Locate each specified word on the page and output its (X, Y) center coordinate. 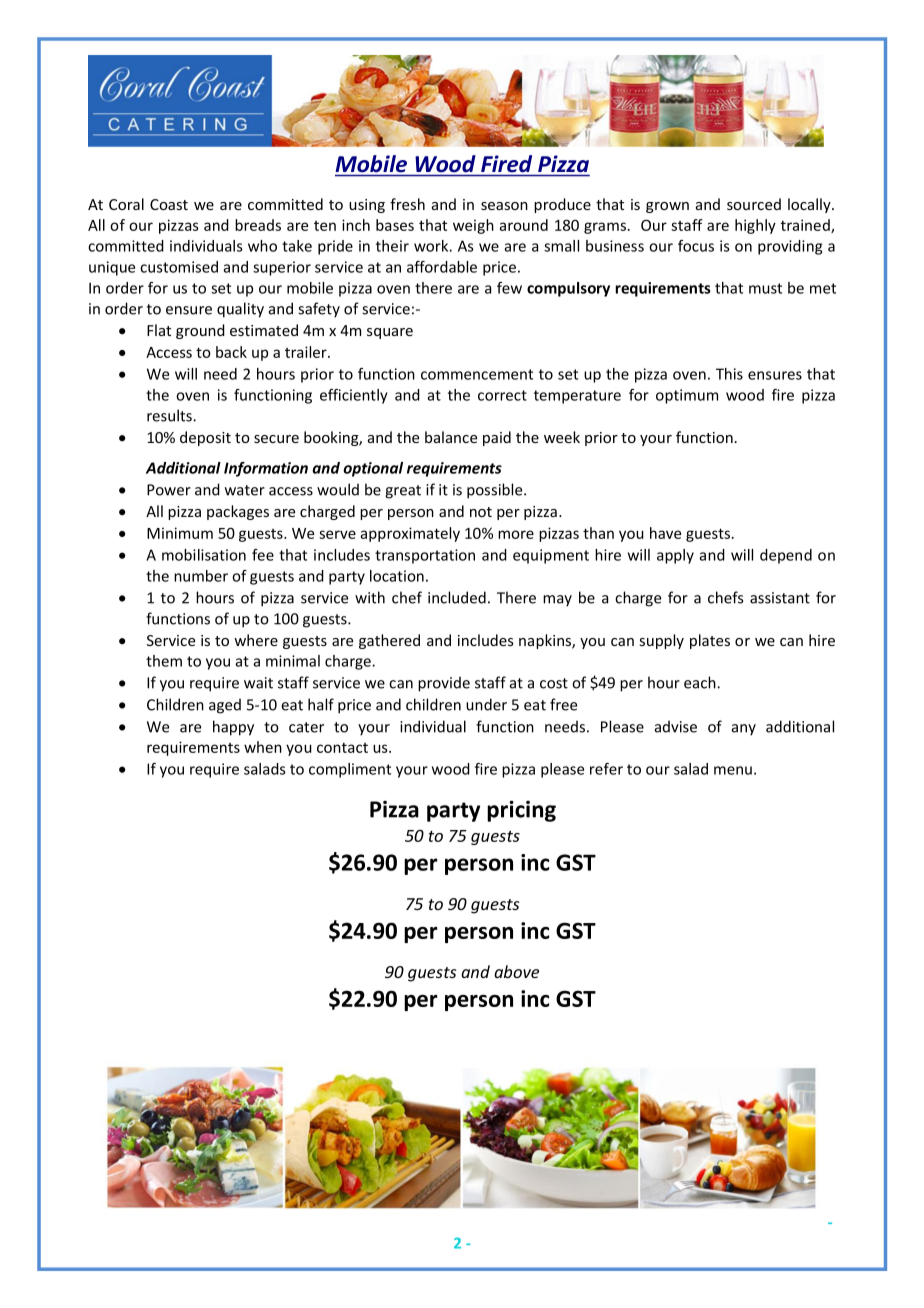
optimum (687, 396)
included (457, 597)
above (516, 971)
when (263, 747)
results (170, 415)
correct (502, 395)
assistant (780, 598)
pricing (521, 811)
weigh (473, 226)
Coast (169, 204)
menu (733, 770)
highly (755, 226)
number (201, 576)
